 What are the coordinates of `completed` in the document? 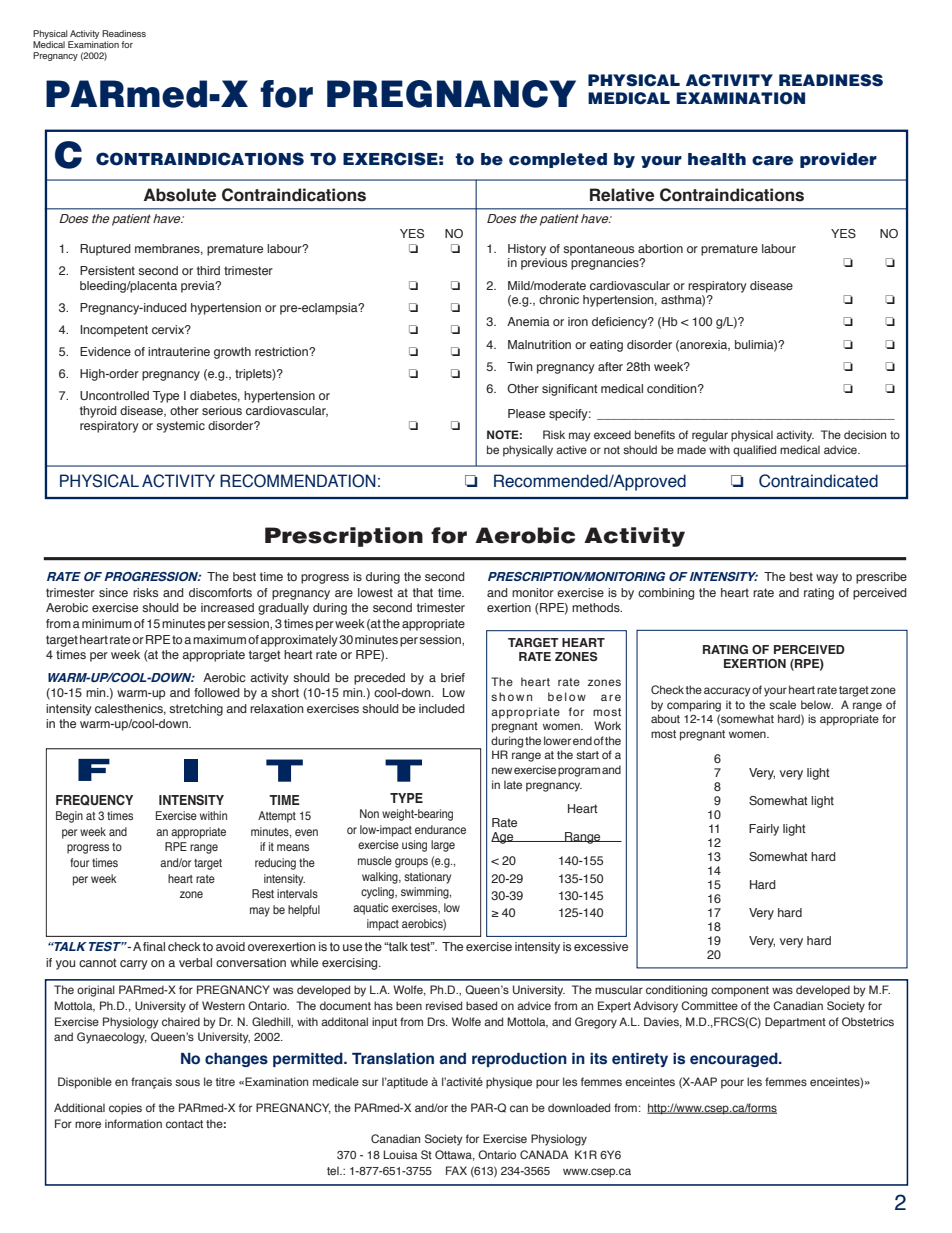 It's located at (558, 160).
